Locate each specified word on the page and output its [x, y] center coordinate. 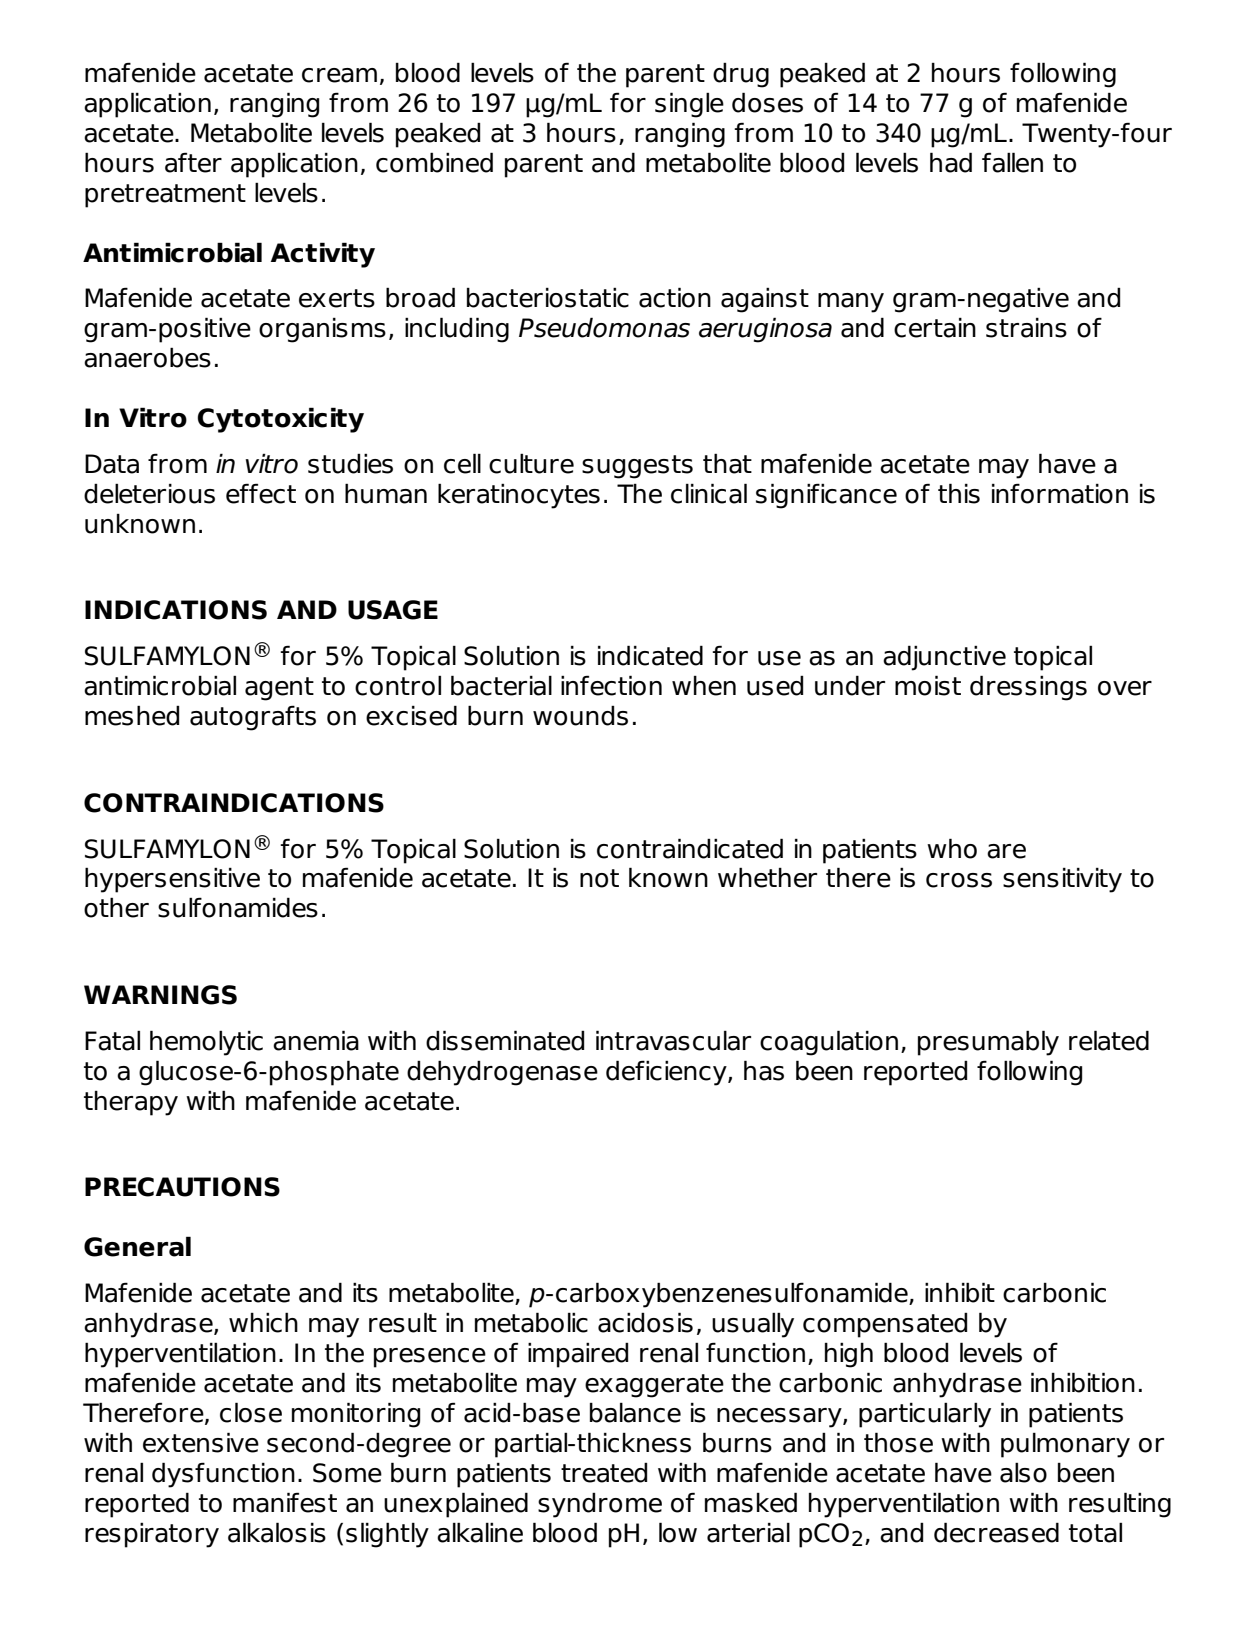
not [599, 878]
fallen [1012, 162]
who [952, 848]
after [193, 162]
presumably [988, 1043]
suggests [637, 467]
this [959, 493]
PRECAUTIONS [182, 1187]
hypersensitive [172, 880]
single [689, 105]
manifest [285, 1502]
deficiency [667, 1073]
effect [261, 493]
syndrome [600, 1505]
